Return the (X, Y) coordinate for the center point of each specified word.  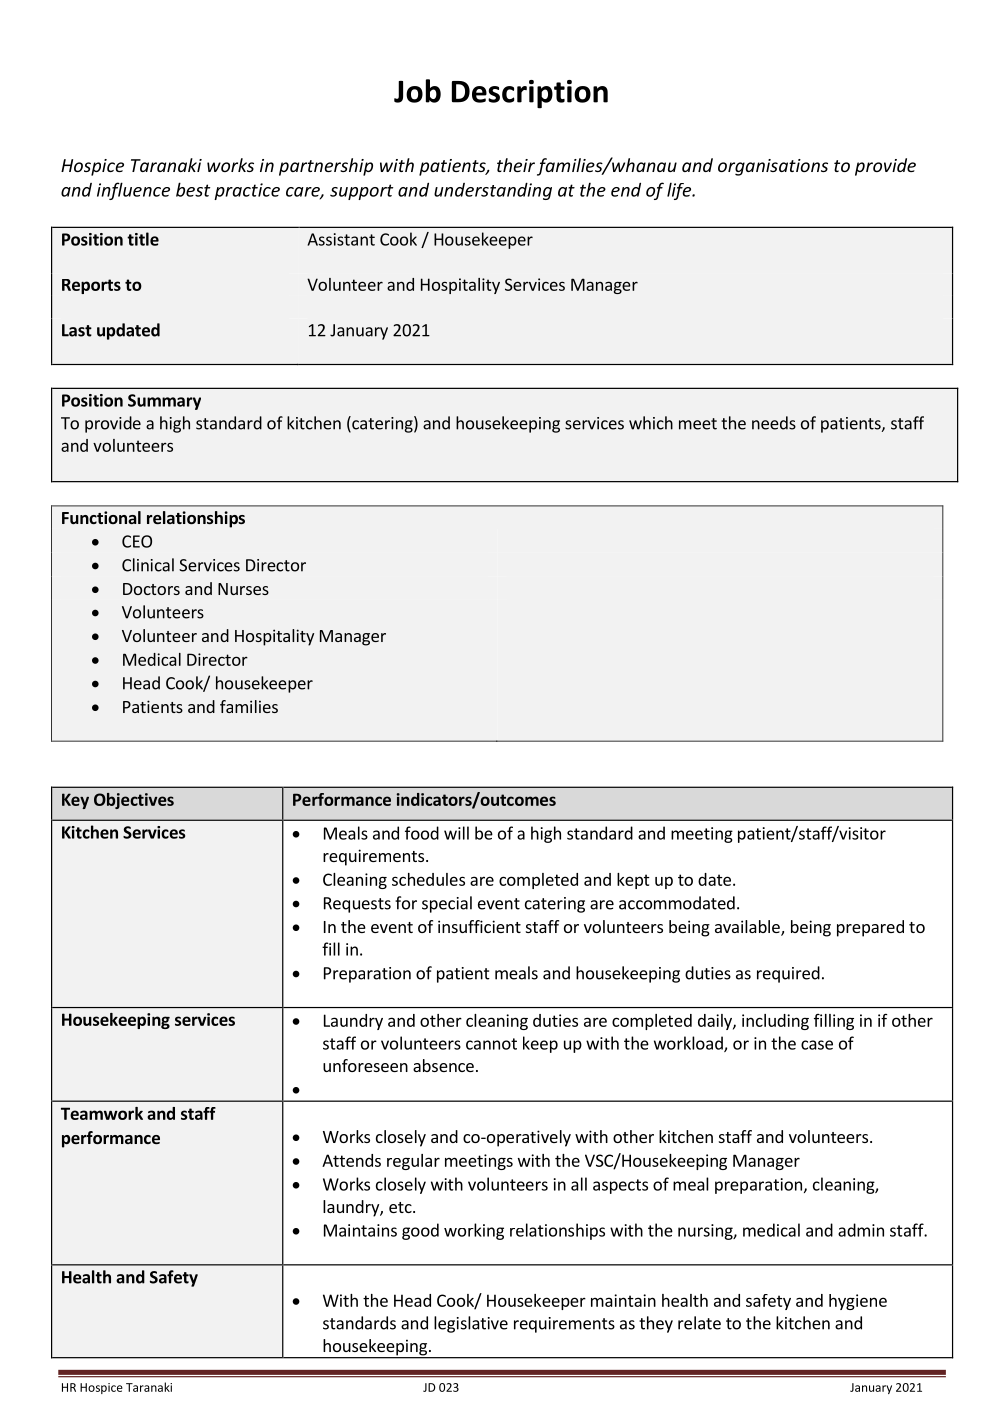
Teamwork (102, 1113)
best (193, 189)
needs (774, 423)
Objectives (134, 801)
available (748, 928)
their (516, 165)
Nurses (243, 589)
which (651, 423)
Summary (164, 402)
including (775, 1022)
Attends (351, 1160)
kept (633, 881)
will (456, 833)
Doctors (151, 589)
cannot (491, 1044)
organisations (773, 167)
